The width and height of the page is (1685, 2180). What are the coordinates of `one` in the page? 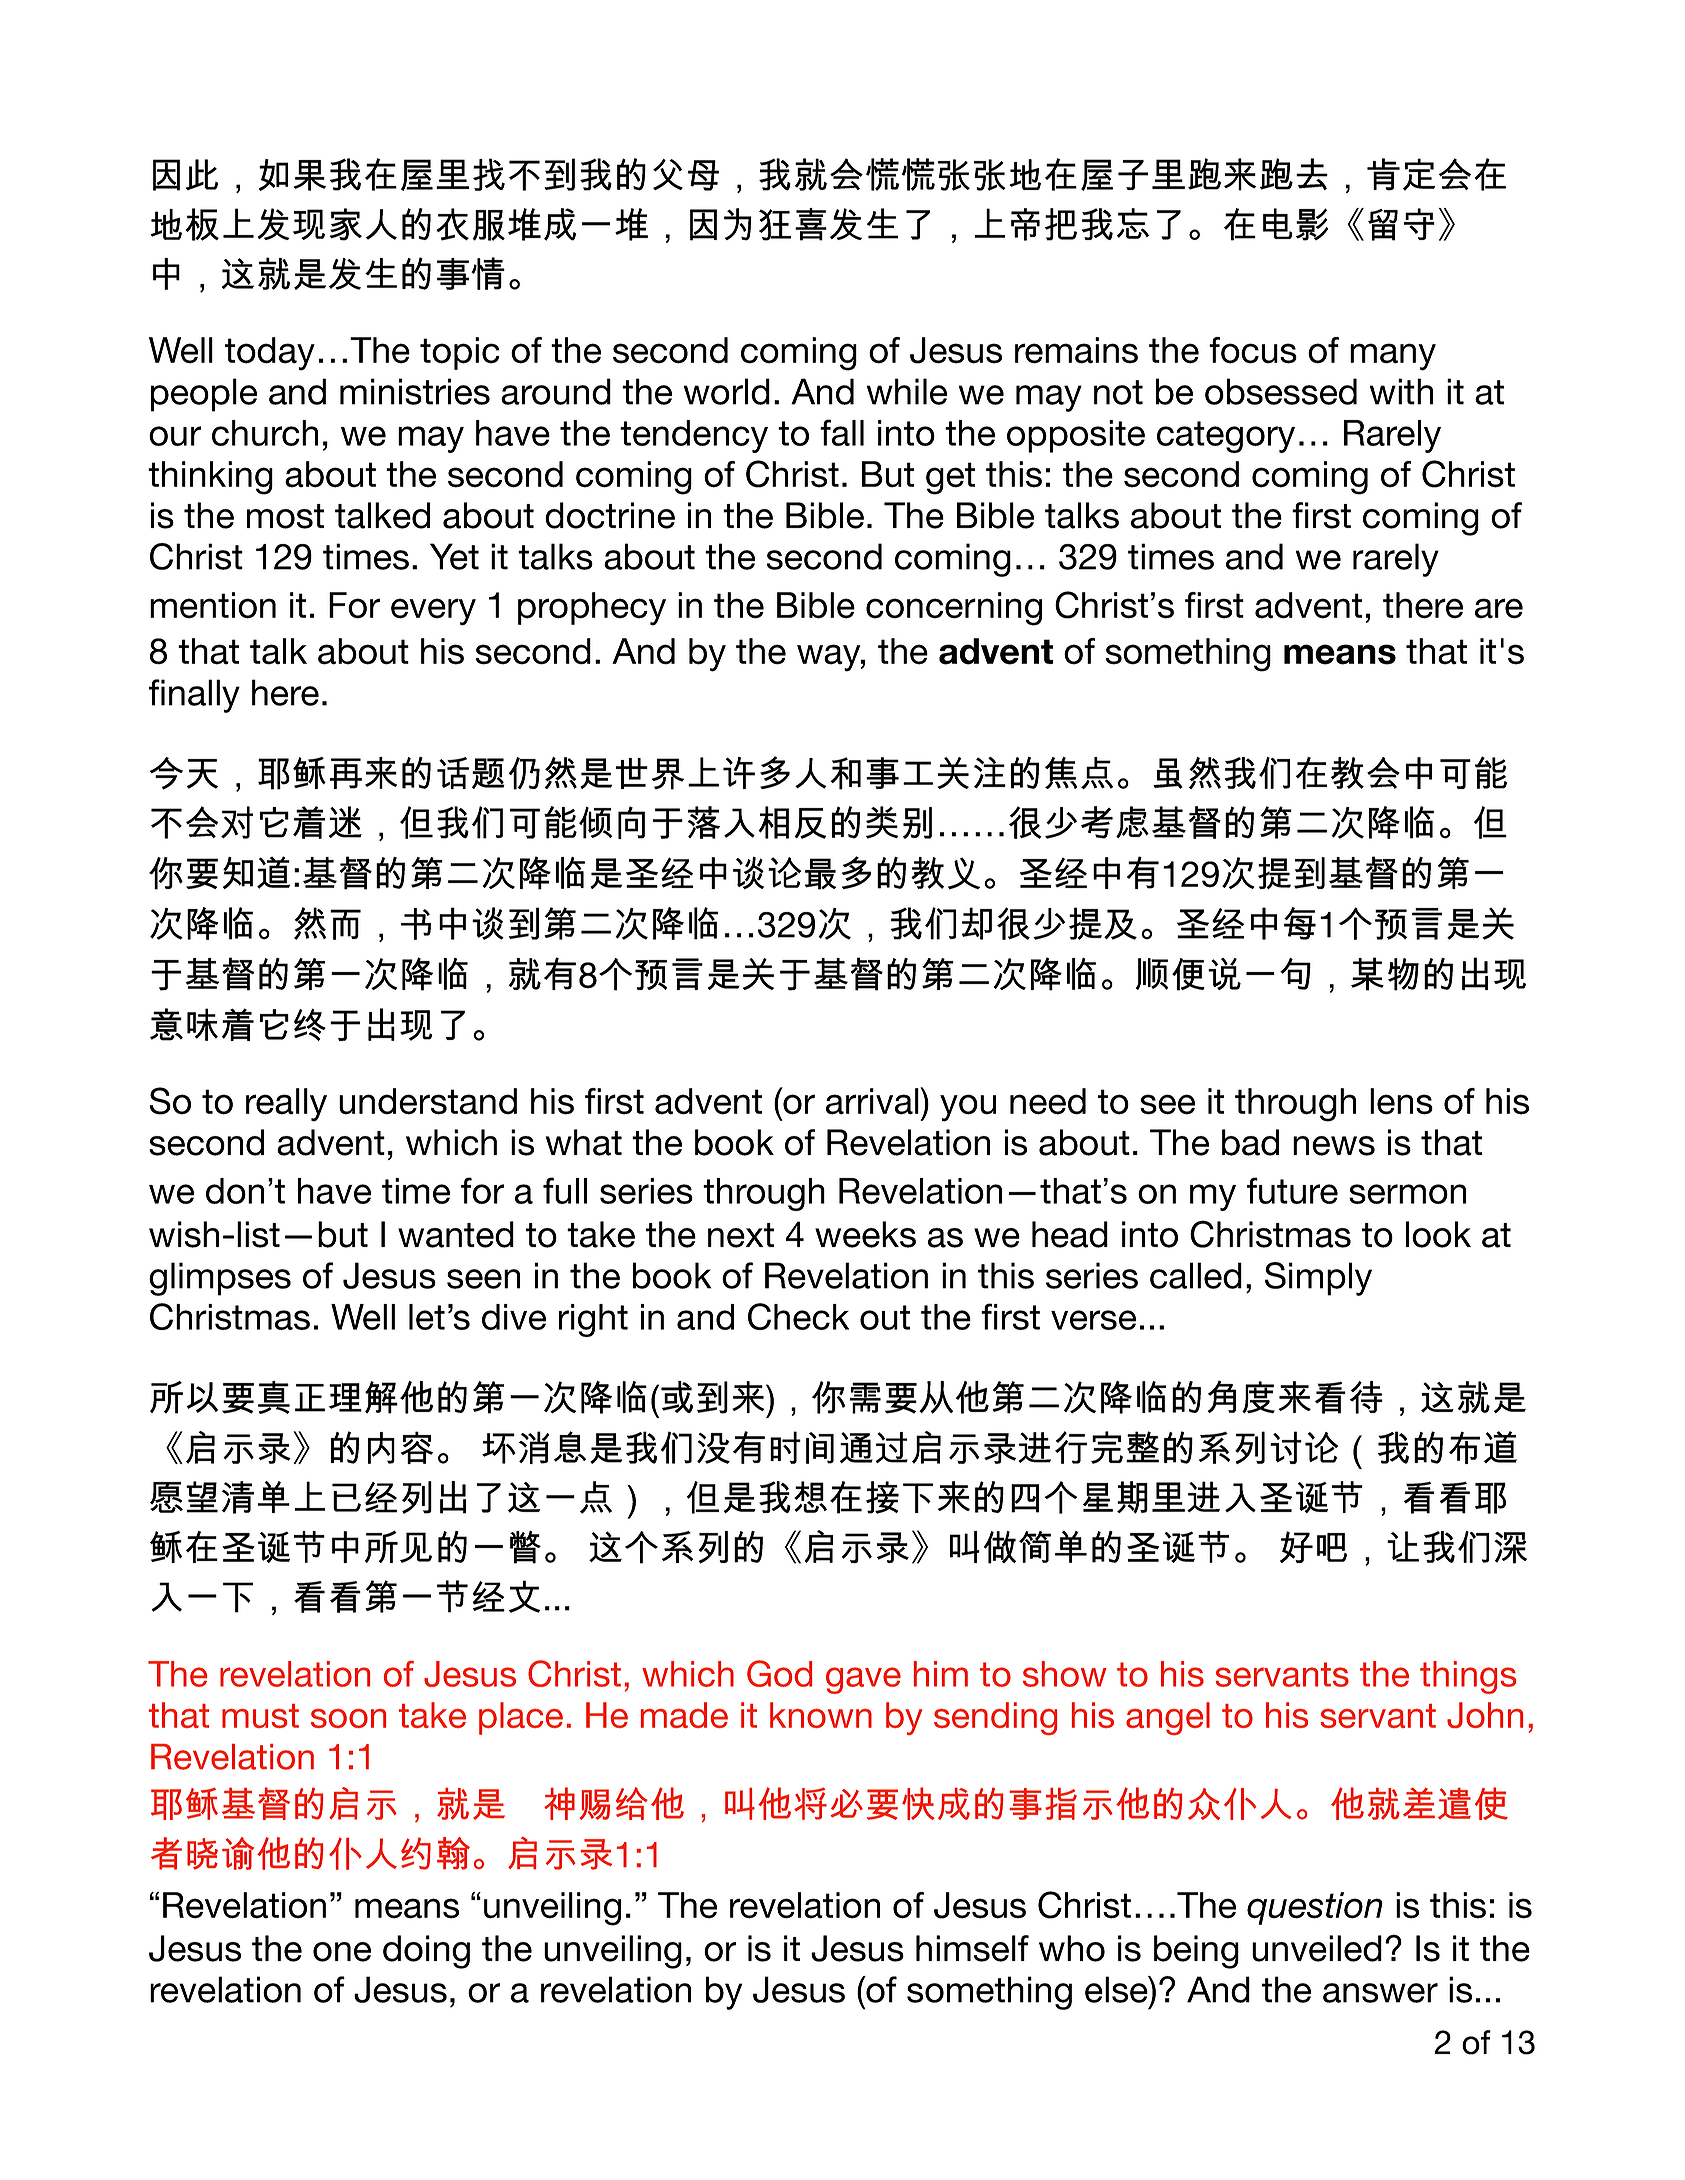 It's located at (342, 1952).
